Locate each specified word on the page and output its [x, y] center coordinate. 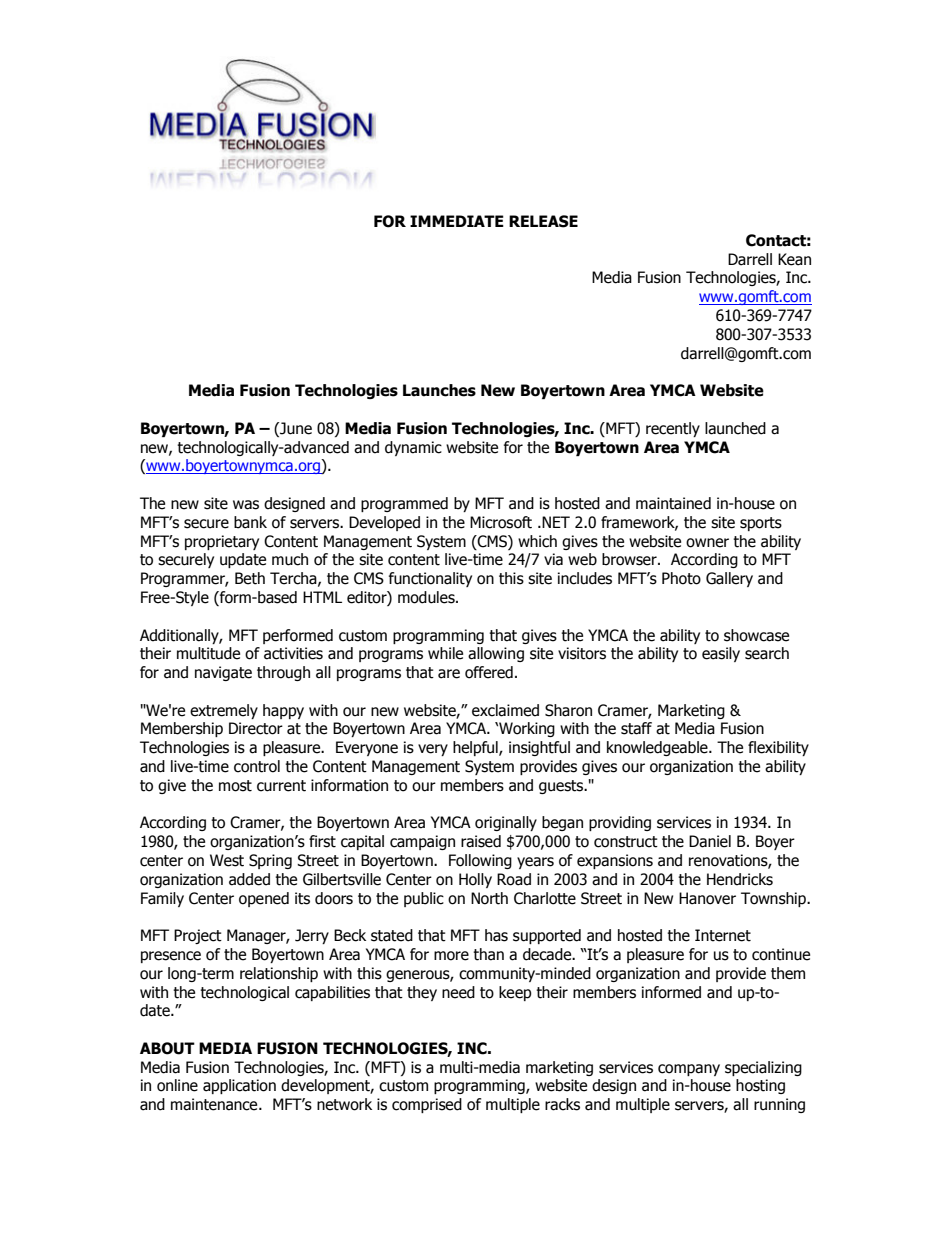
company [689, 1070]
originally [506, 823]
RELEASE [543, 221]
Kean [794, 259]
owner [707, 543]
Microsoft [501, 522]
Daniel [710, 841]
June [295, 428]
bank [250, 522]
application [239, 1086]
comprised [427, 1105]
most [235, 786]
